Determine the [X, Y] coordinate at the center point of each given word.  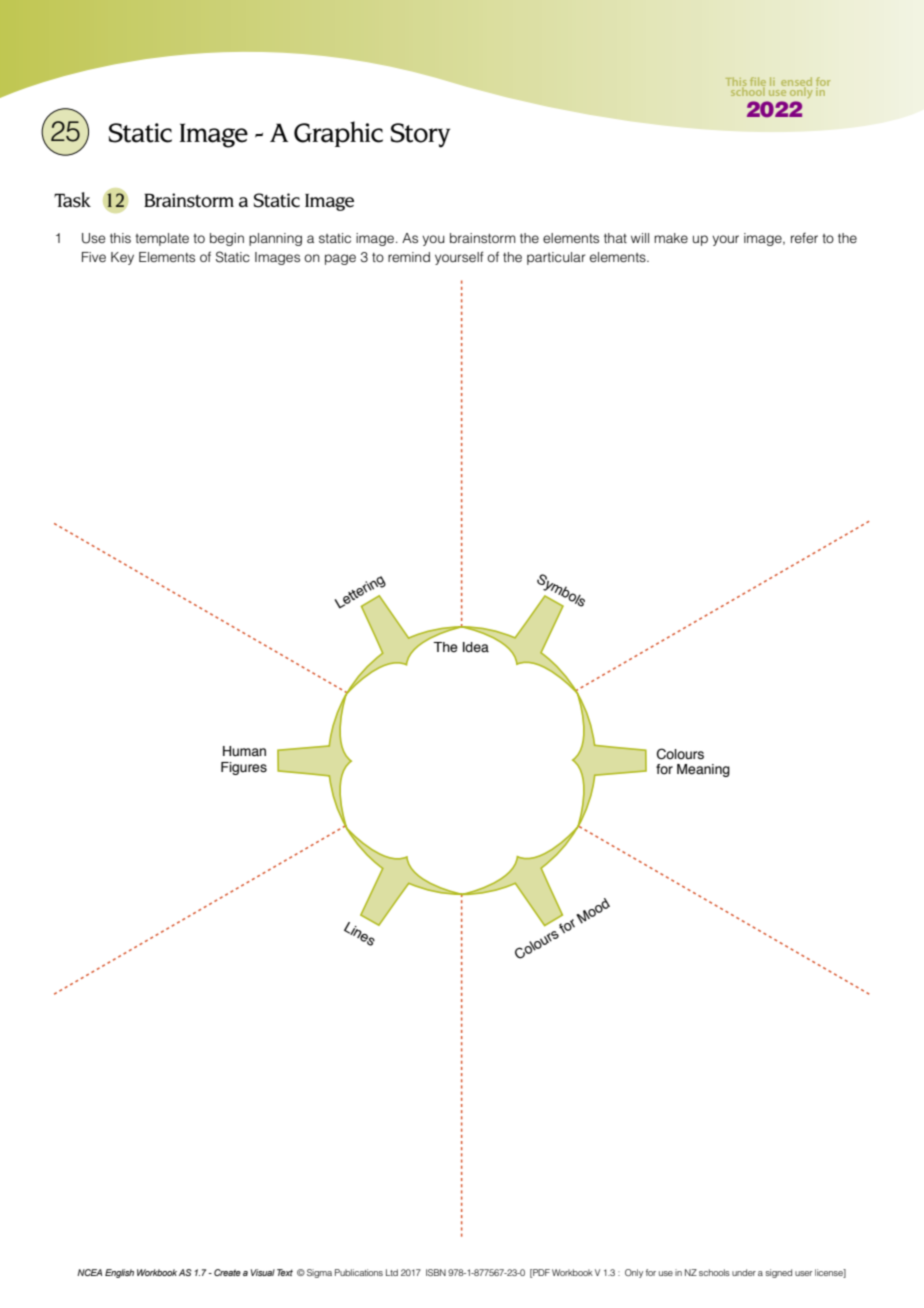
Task [72, 200]
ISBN [436, 1272]
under [744, 1272]
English [119, 1273]
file [758, 81]
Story [420, 135]
